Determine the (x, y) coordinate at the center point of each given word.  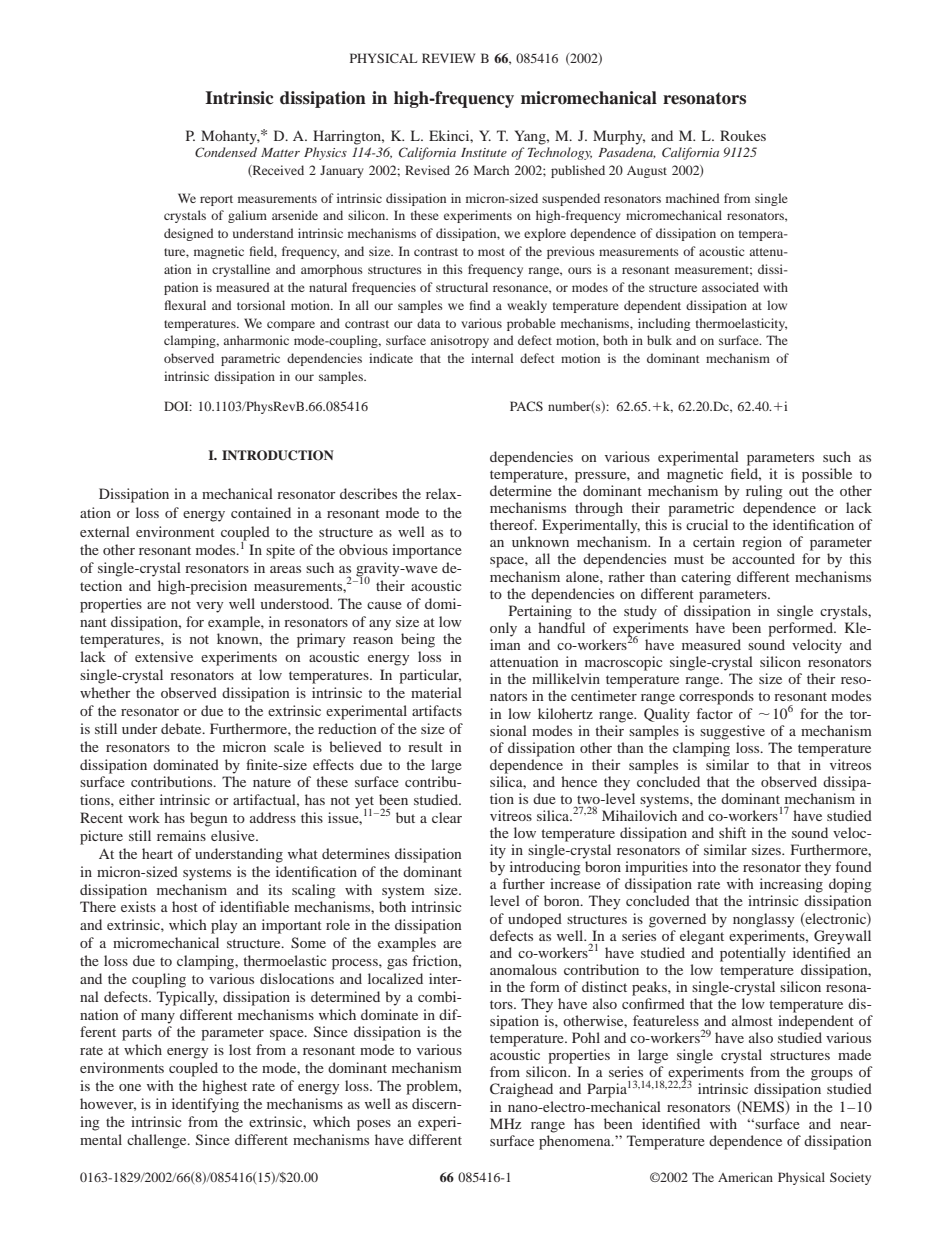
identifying (205, 1105)
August (647, 172)
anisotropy (459, 341)
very (209, 607)
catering (706, 578)
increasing (791, 885)
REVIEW (448, 58)
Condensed (226, 152)
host (185, 906)
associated (730, 287)
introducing (545, 868)
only (503, 629)
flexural (185, 305)
